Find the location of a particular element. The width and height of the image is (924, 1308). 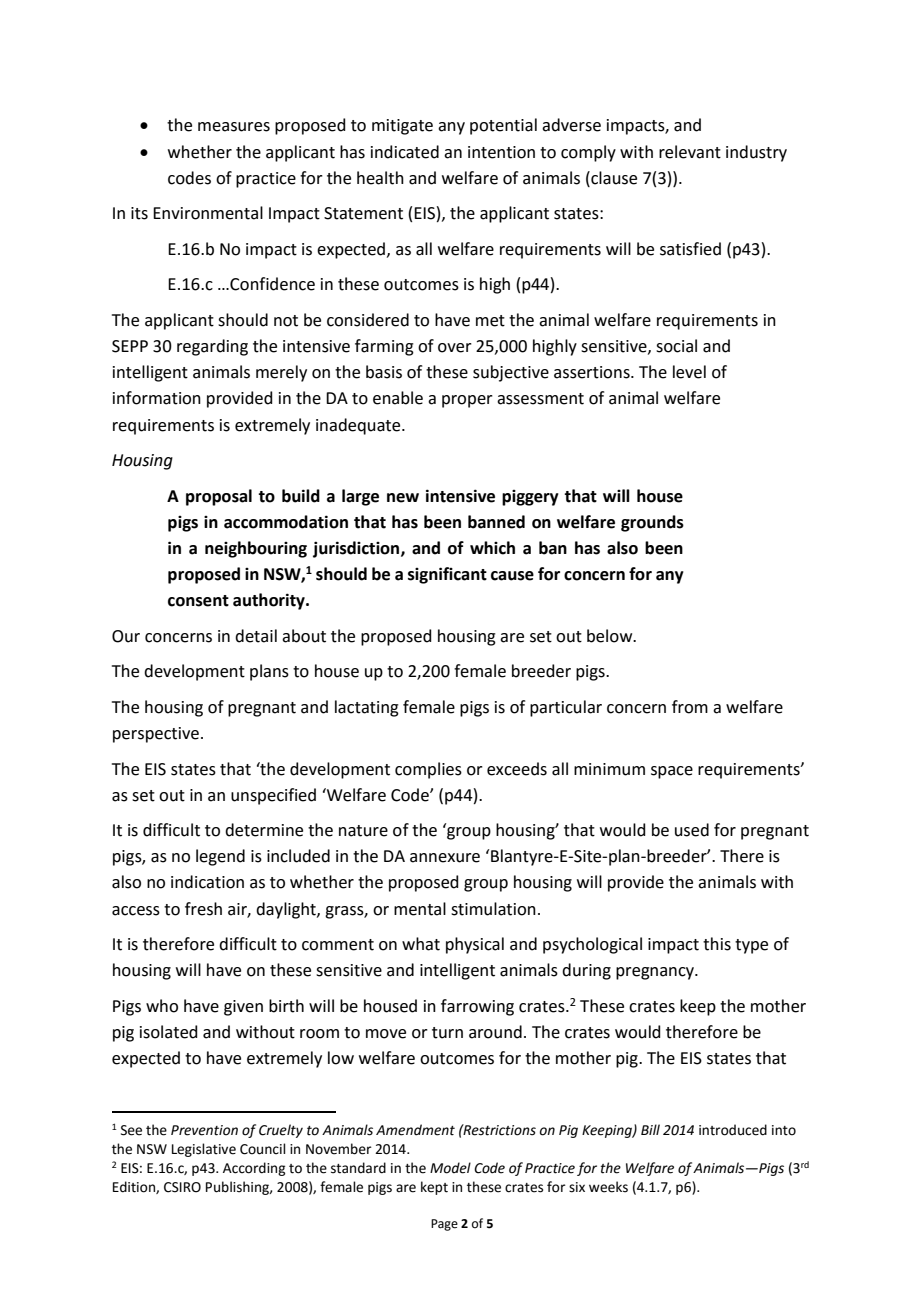

relevant is located at coordinates (690, 152).
